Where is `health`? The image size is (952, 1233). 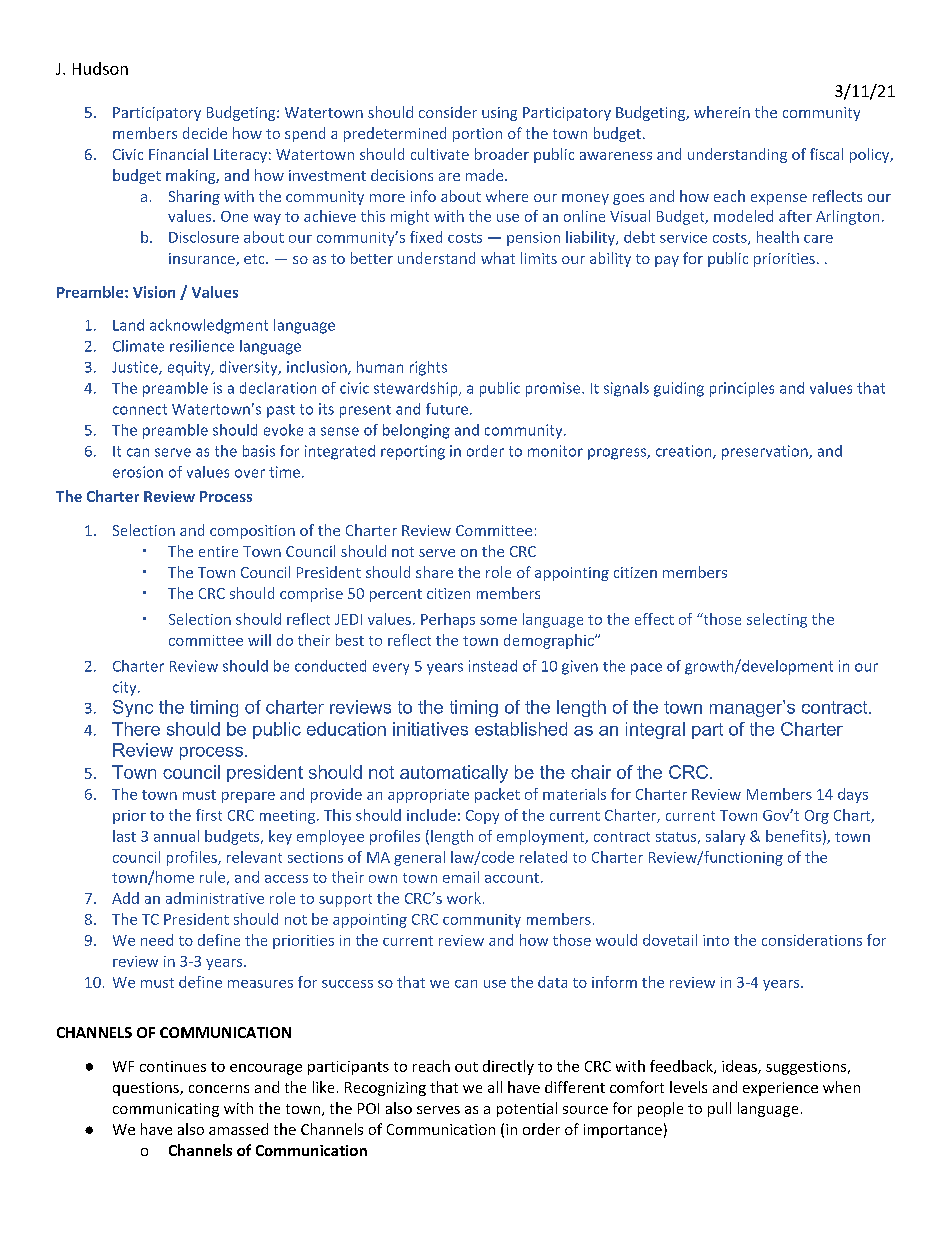 health is located at coordinates (778, 237).
